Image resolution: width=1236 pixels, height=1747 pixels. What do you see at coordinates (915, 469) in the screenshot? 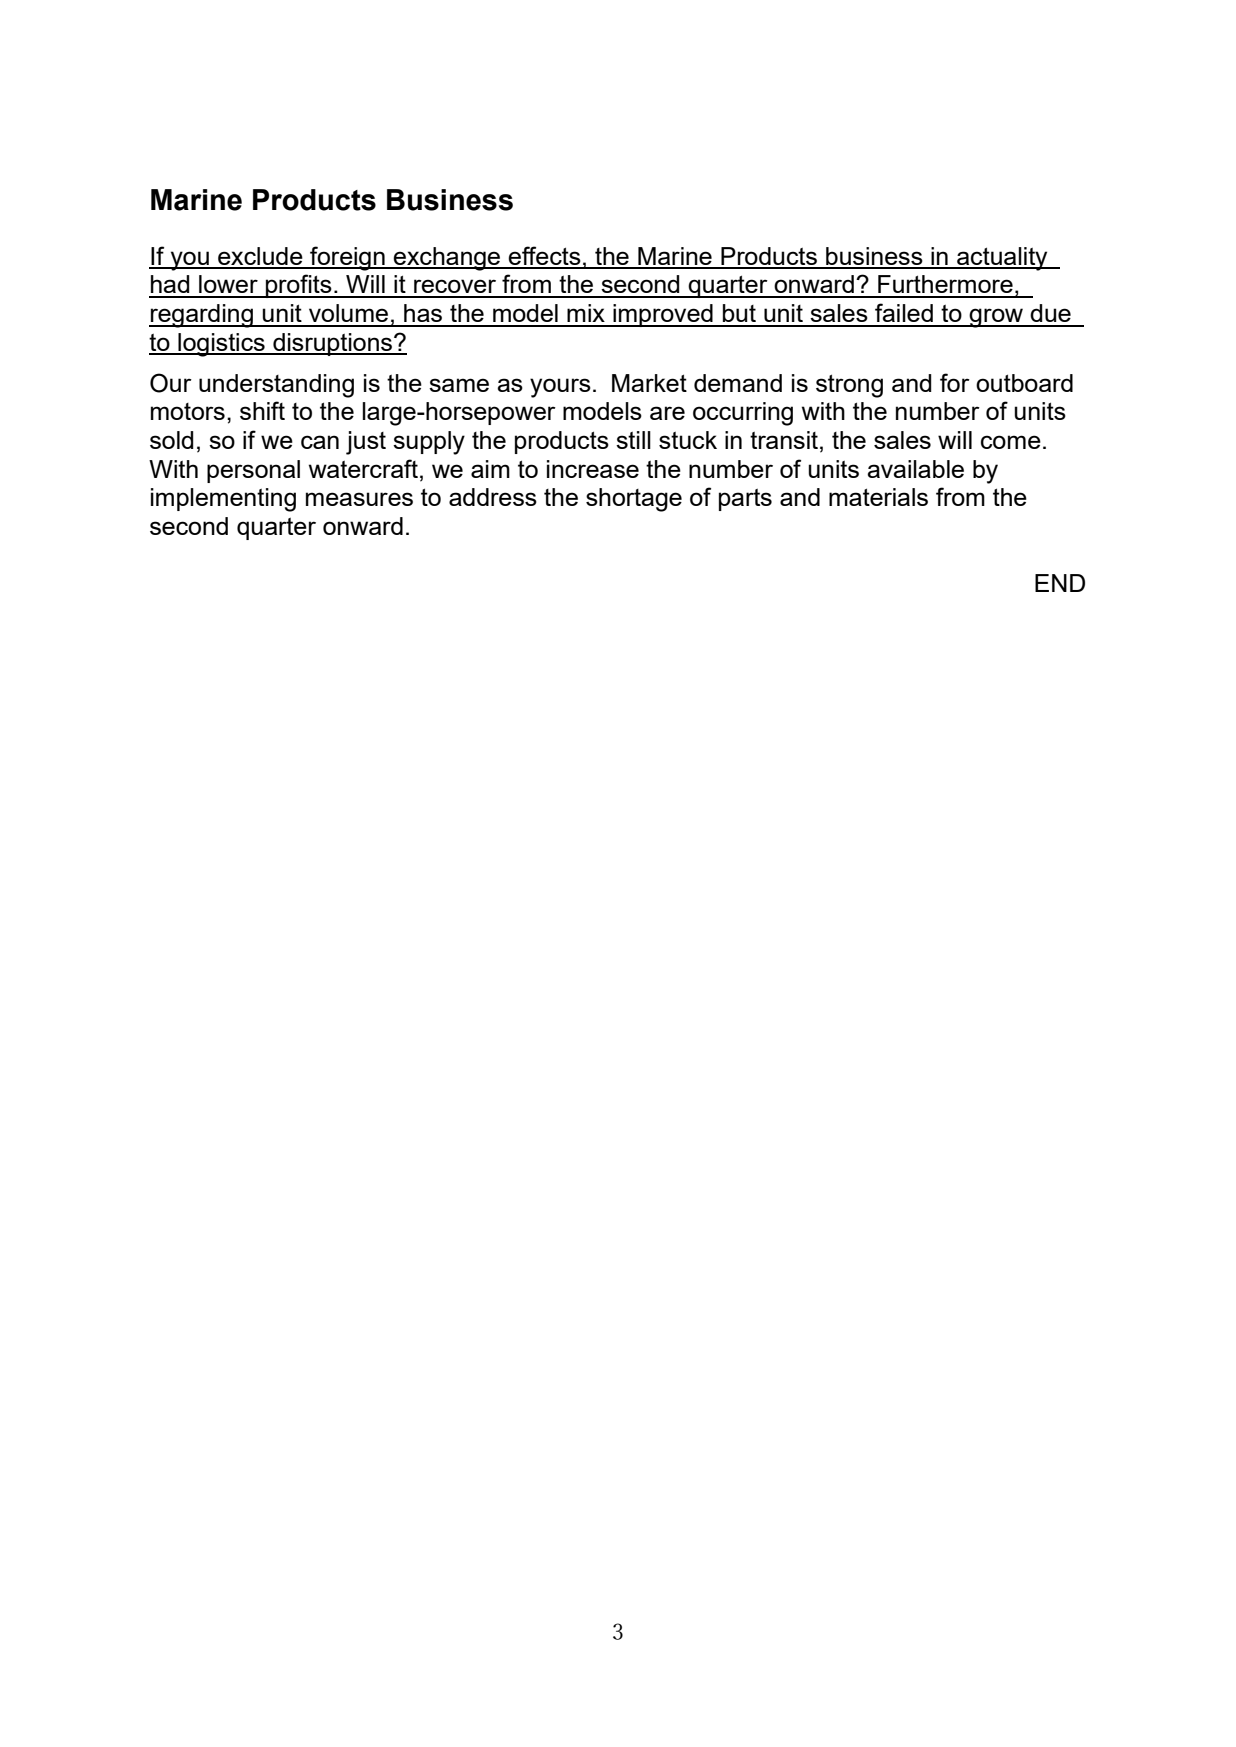
I see `available` at bounding box center [915, 469].
